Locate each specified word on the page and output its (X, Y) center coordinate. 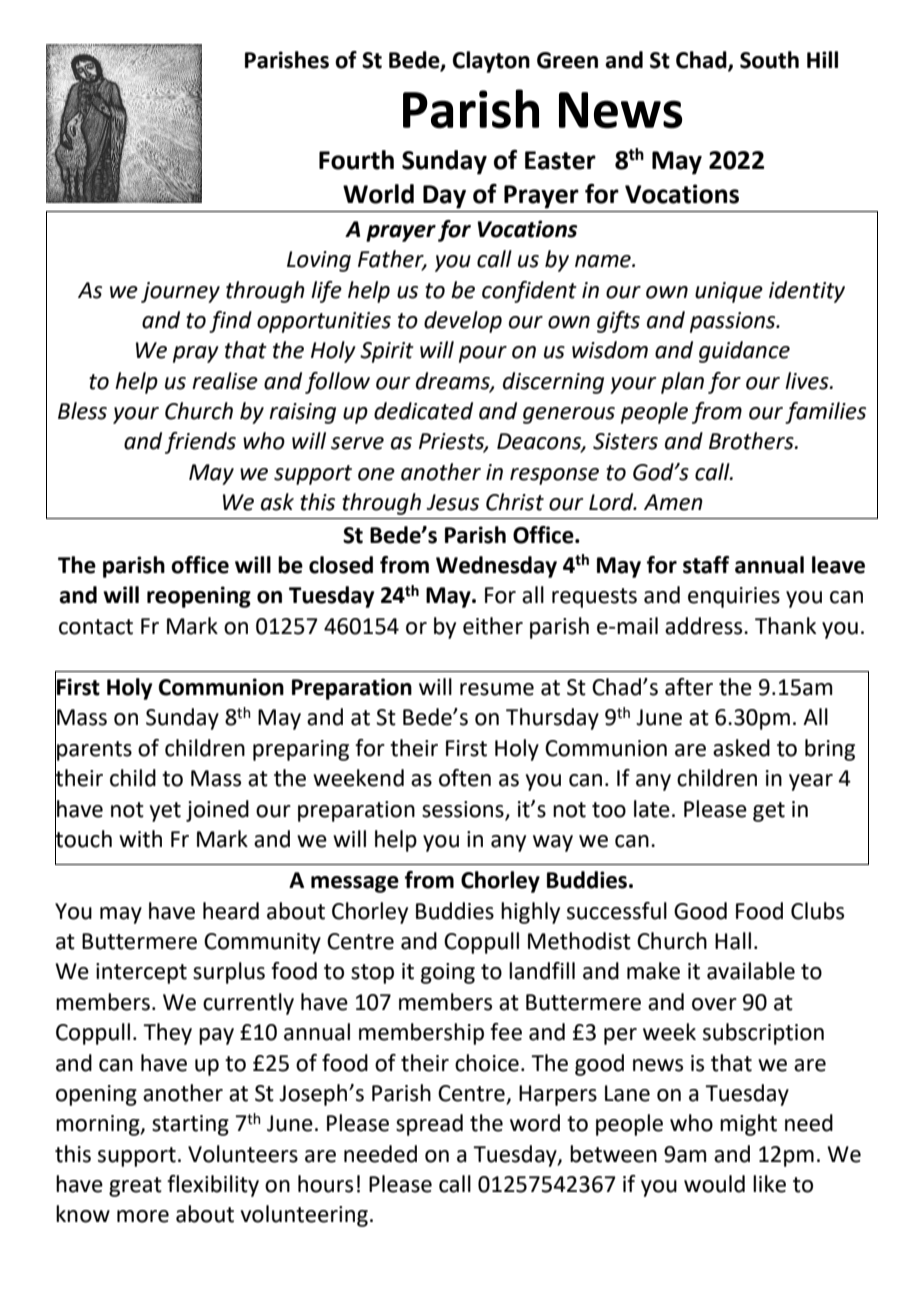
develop (463, 322)
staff (706, 565)
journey (180, 292)
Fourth (356, 160)
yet (165, 812)
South (769, 60)
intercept (141, 973)
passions (734, 322)
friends (200, 443)
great (135, 1187)
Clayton (491, 62)
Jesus (452, 502)
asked (741, 748)
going (448, 973)
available (751, 971)
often (465, 778)
